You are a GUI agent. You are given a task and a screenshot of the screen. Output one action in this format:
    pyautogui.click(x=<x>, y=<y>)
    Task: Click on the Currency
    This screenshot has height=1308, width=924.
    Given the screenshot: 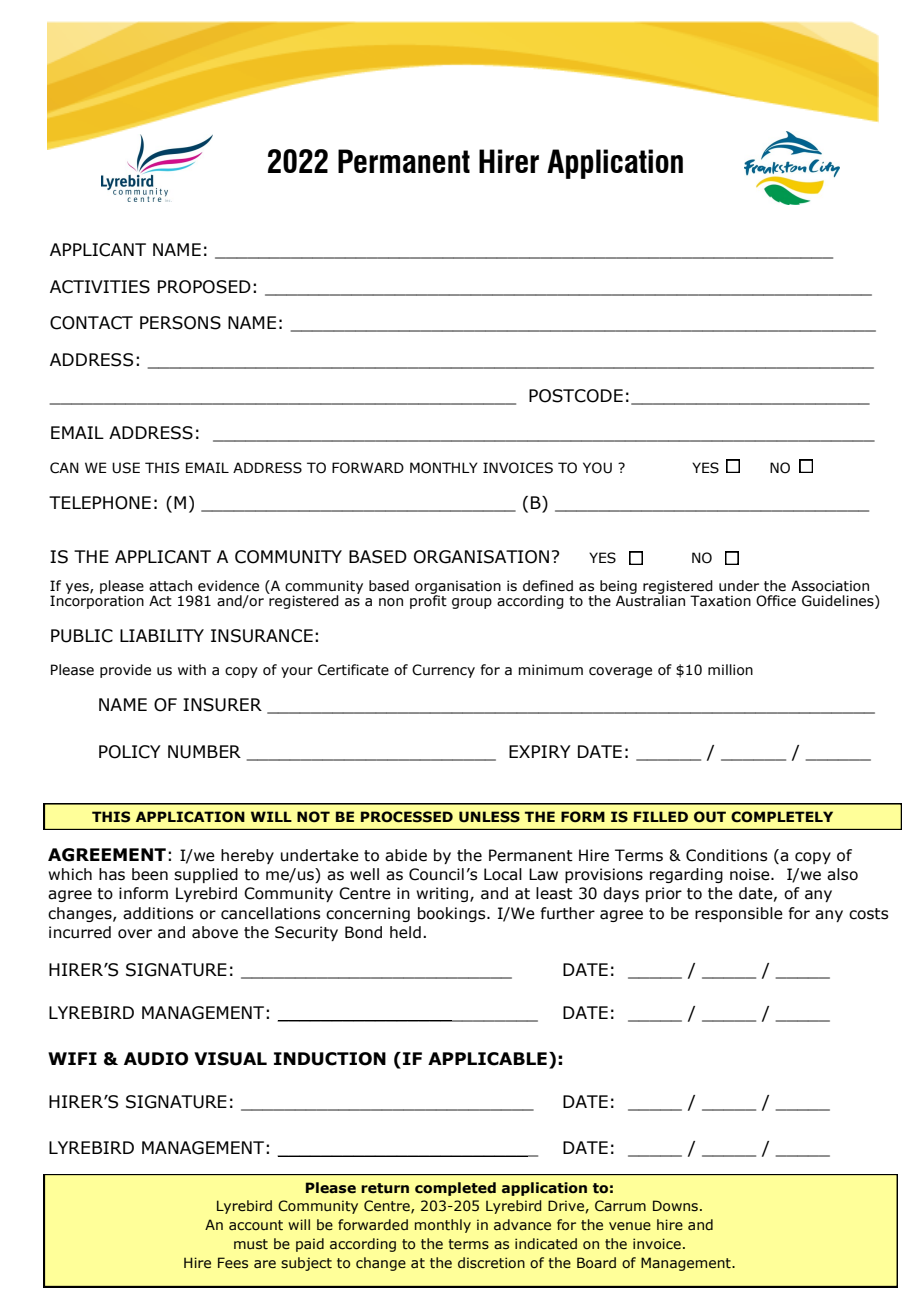 What is the action you would take?
    pyautogui.click(x=443, y=671)
